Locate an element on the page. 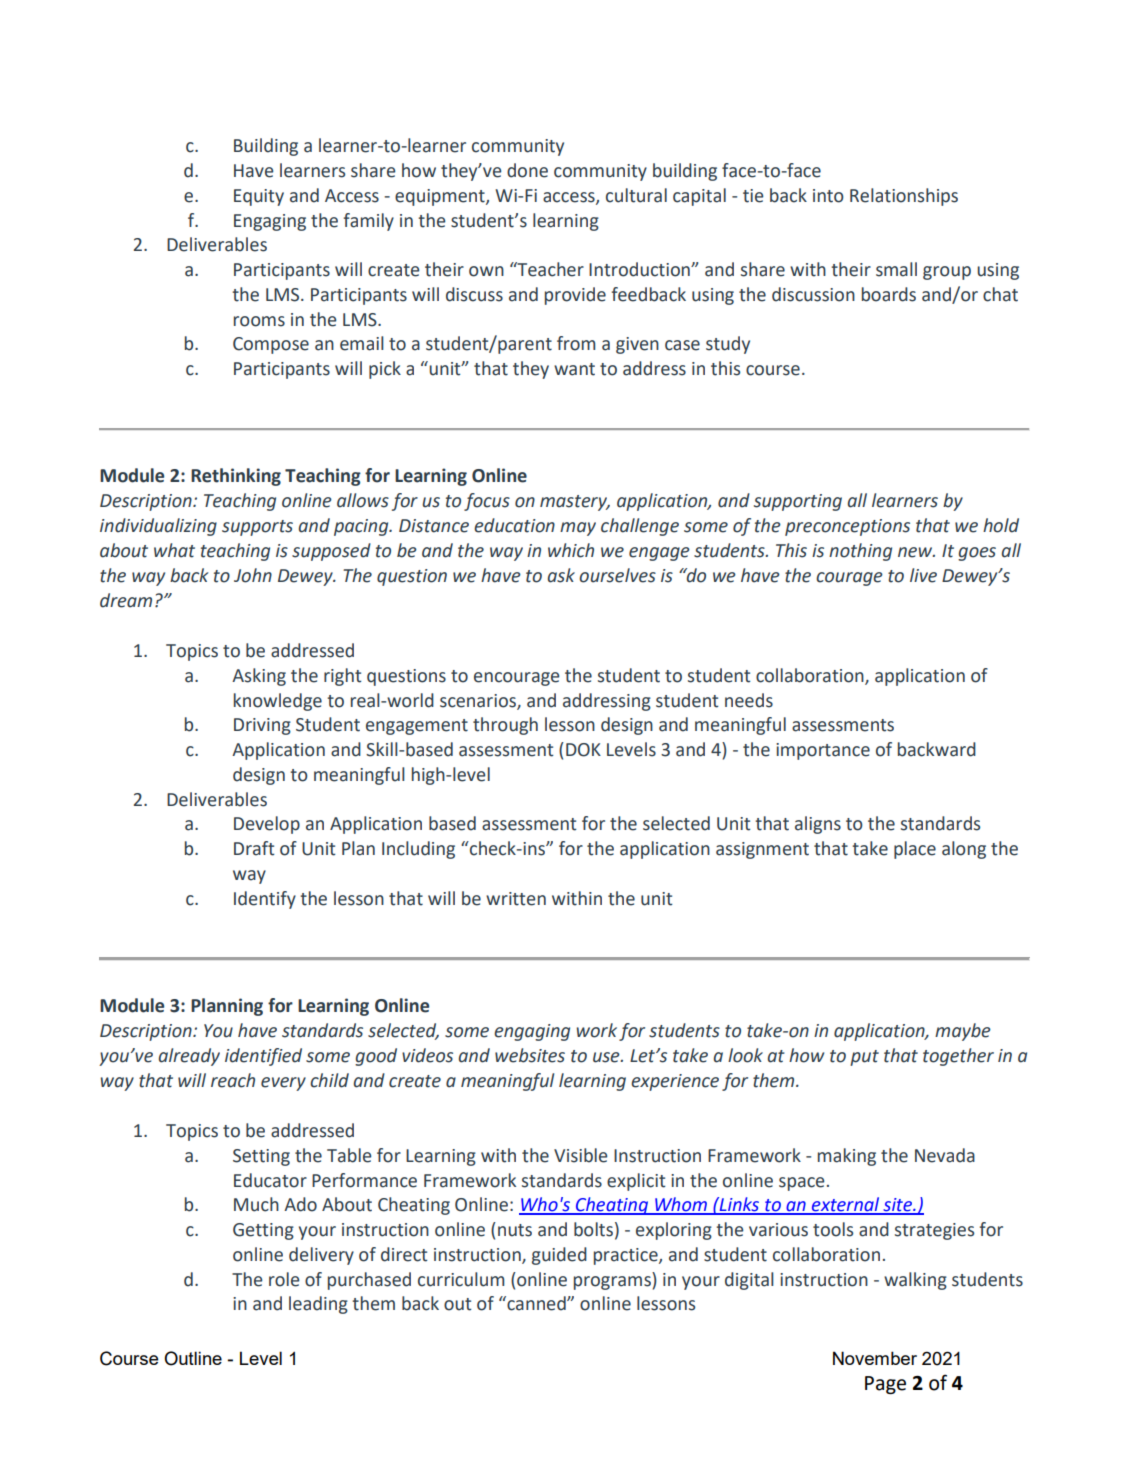 The width and height of the page is (1129, 1462). Relationships is located at coordinates (904, 197).
